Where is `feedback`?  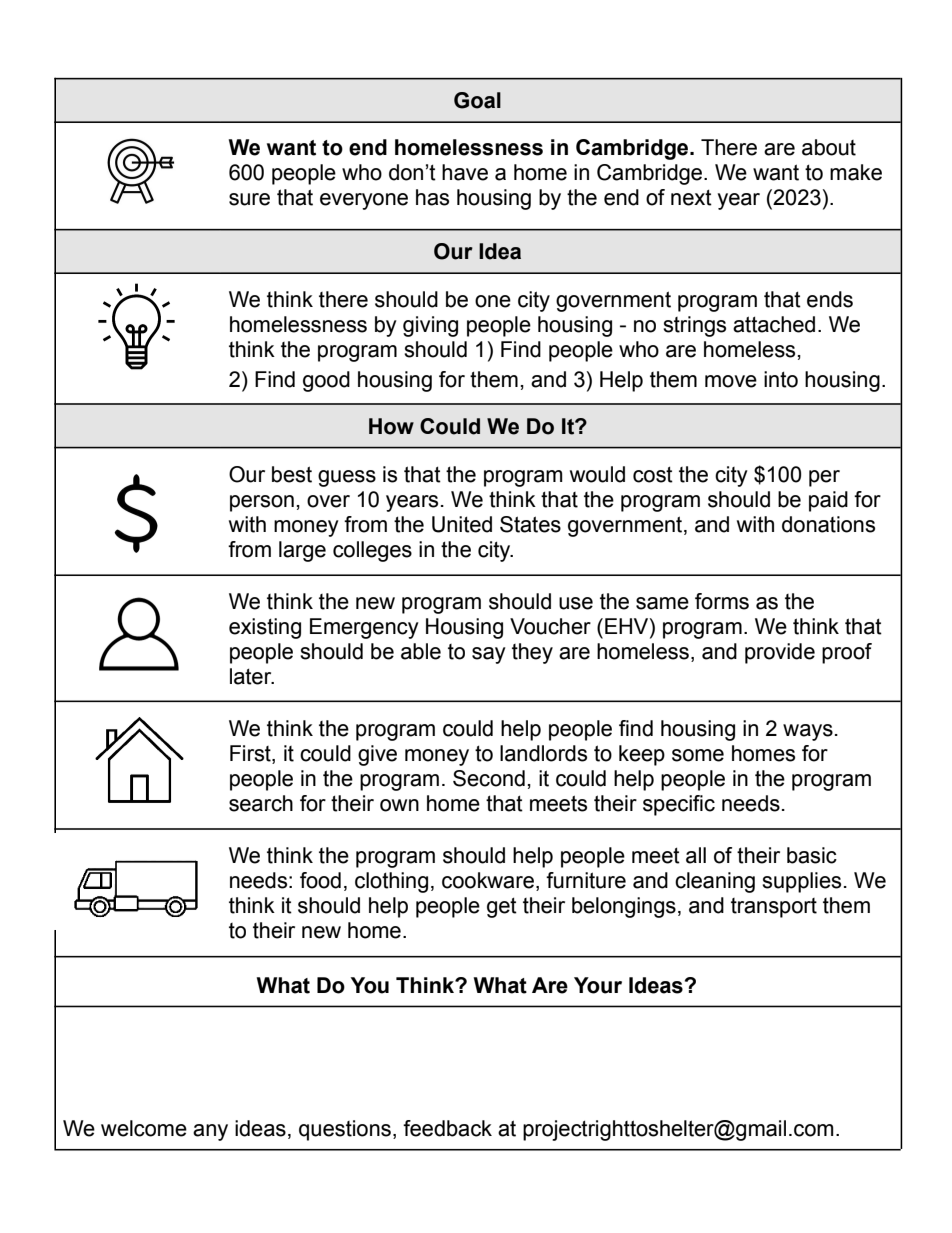
feedback is located at coordinates (447, 1128).
